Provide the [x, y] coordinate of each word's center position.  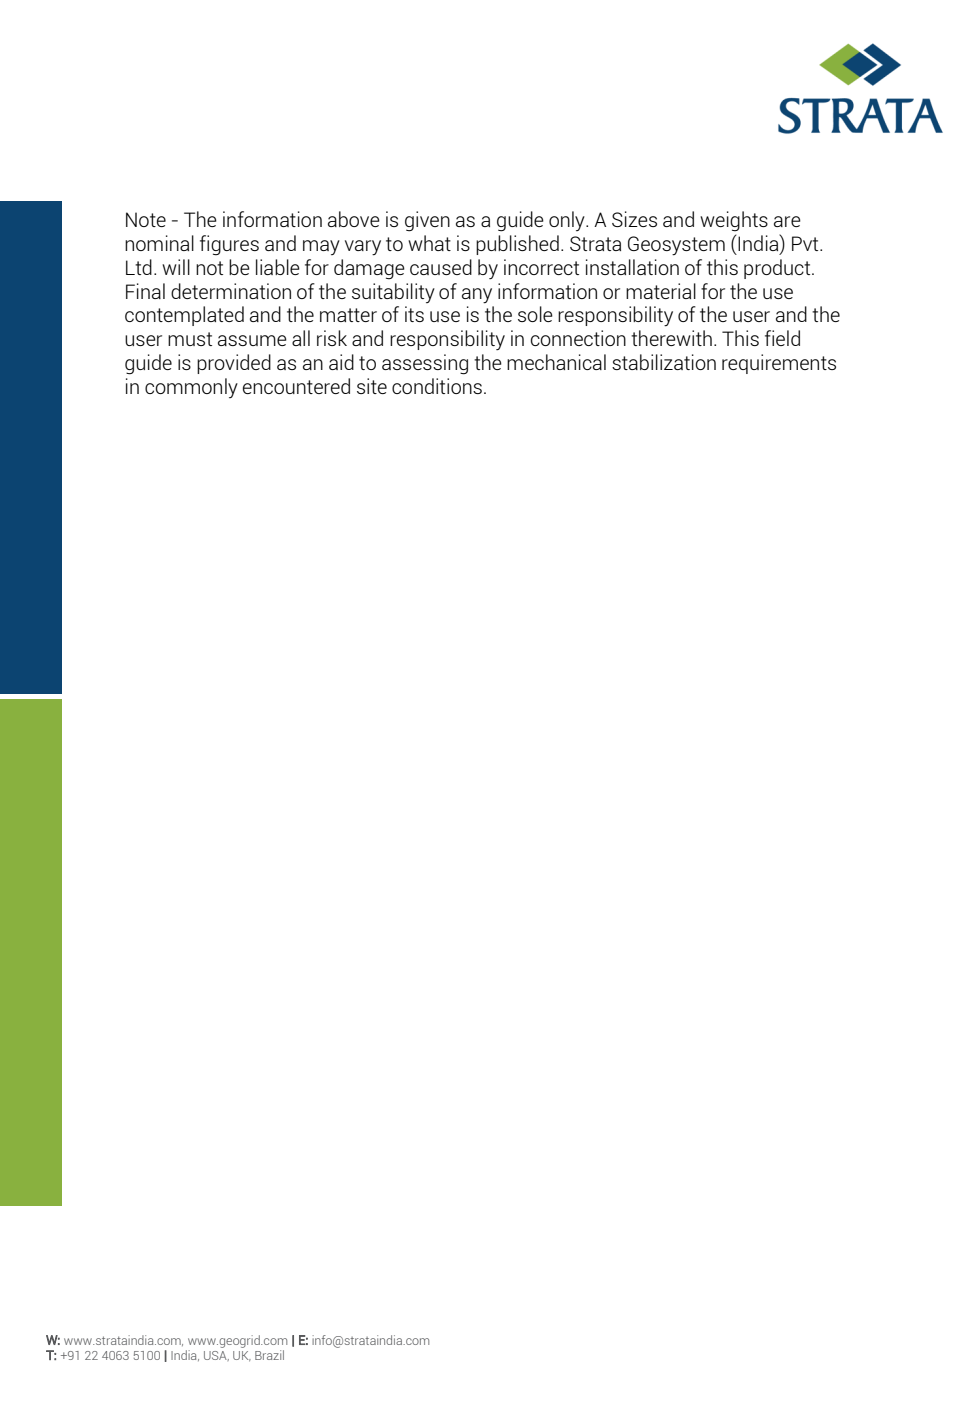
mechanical [556, 362]
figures [229, 245]
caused [441, 267]
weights [734, 221]
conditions [437, 386]
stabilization [664, 362]
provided [234, 364]
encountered [296, 386]
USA [216, 1356]
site [372, 386]
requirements [779, 364]
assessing [425, 364]
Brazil [269, 1355]
